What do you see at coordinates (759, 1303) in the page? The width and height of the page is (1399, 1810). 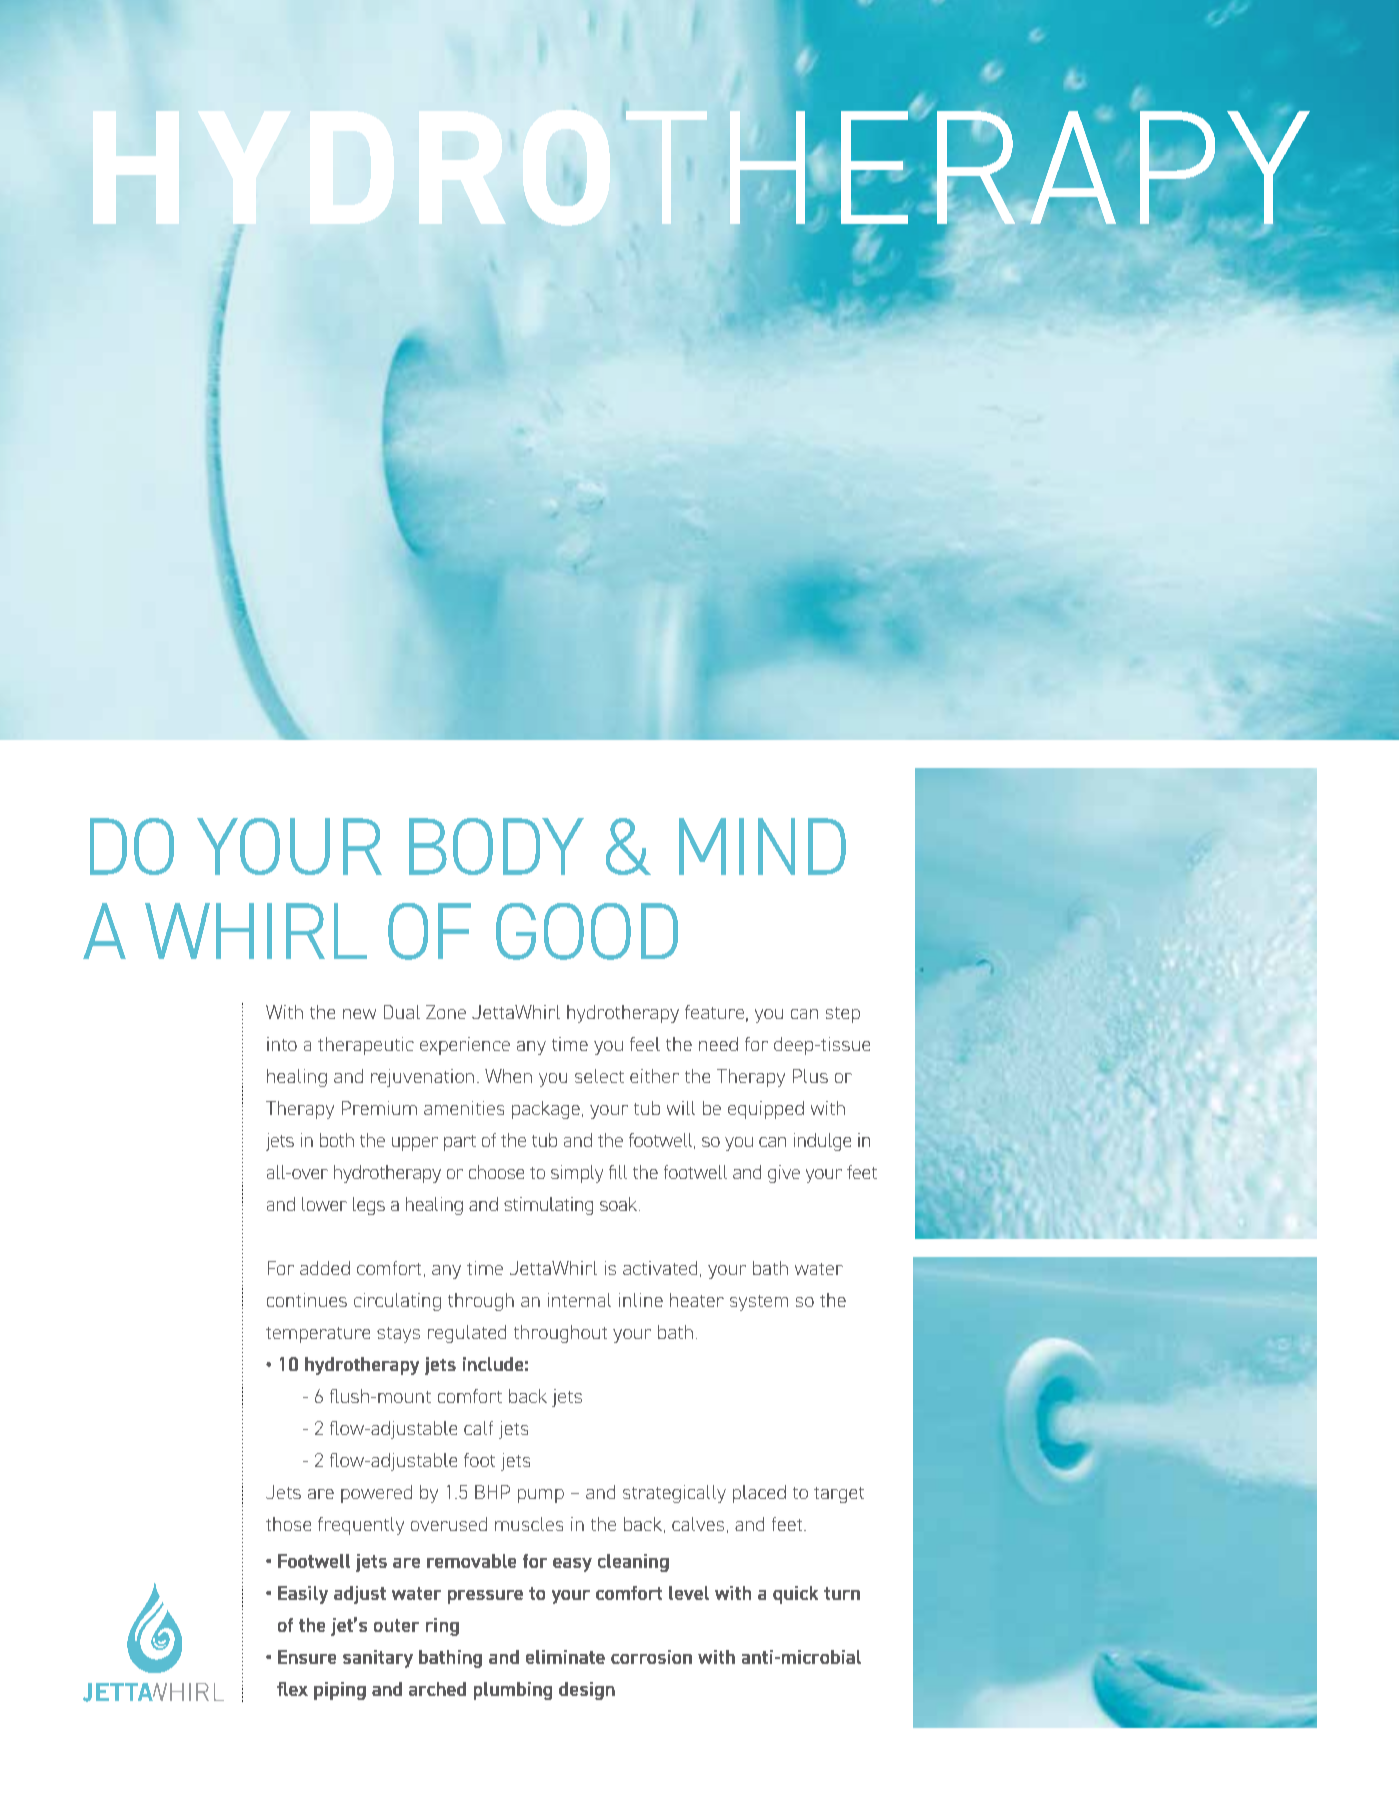 I see `system` at bounding box center [759, 1303].
